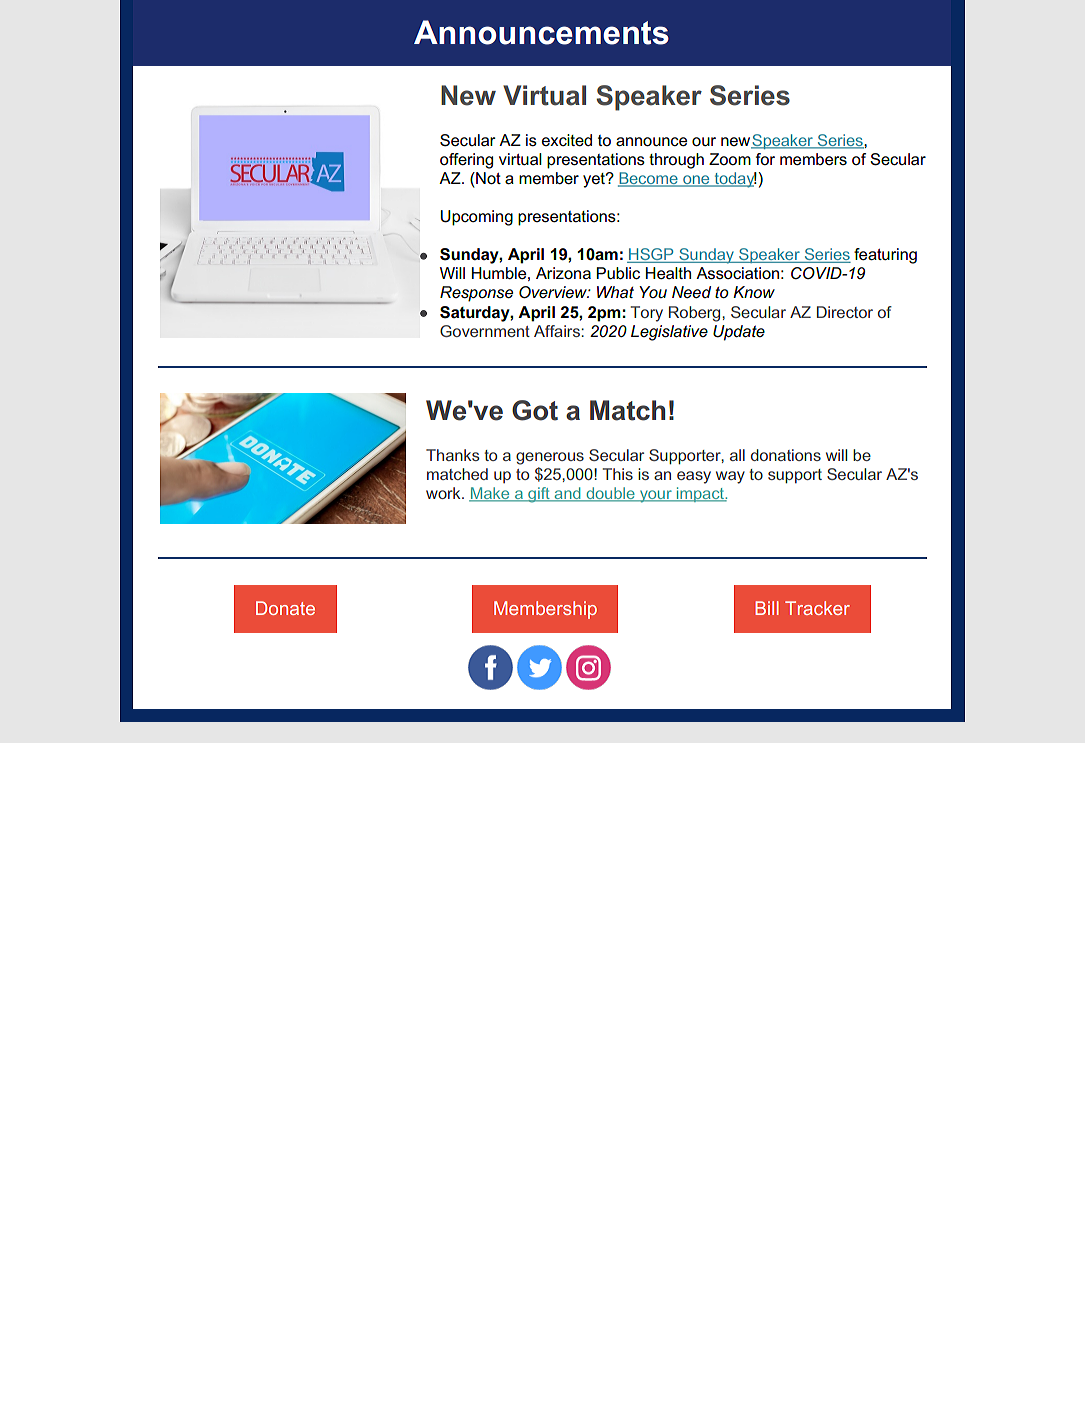 The image size is (1085, 1405). Describe the element at coordinates (477, 218) in the screenshot. I see `Upcoming` at that location.
